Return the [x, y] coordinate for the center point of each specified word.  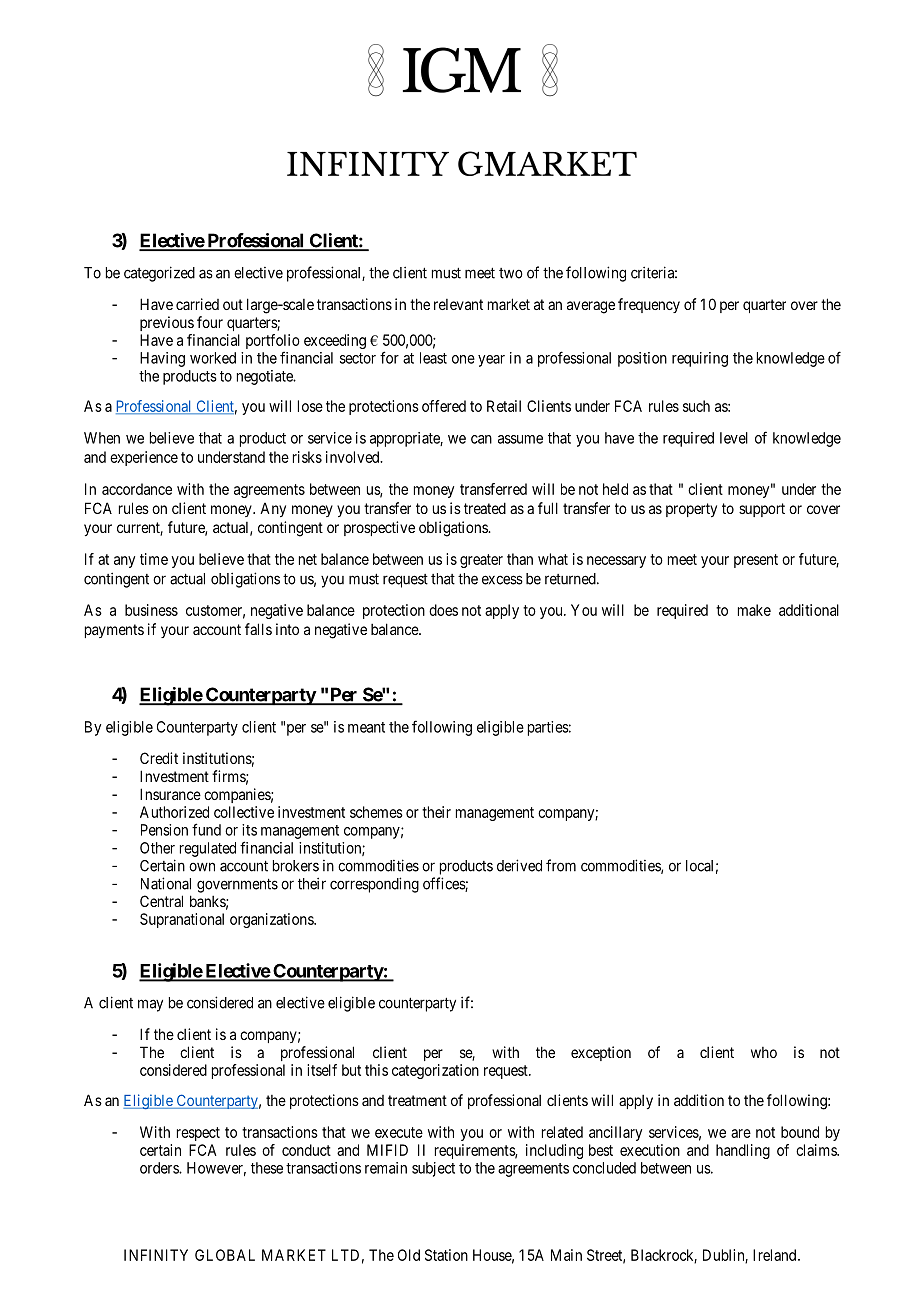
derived [519, 865]
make [754, 610]
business [151, 610]
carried [197, 304]
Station [446, 1255]
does [443, 610]
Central [161, 901]
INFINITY [156, 1255]
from [561, 865]
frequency [649, 305]
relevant [458, 304]
